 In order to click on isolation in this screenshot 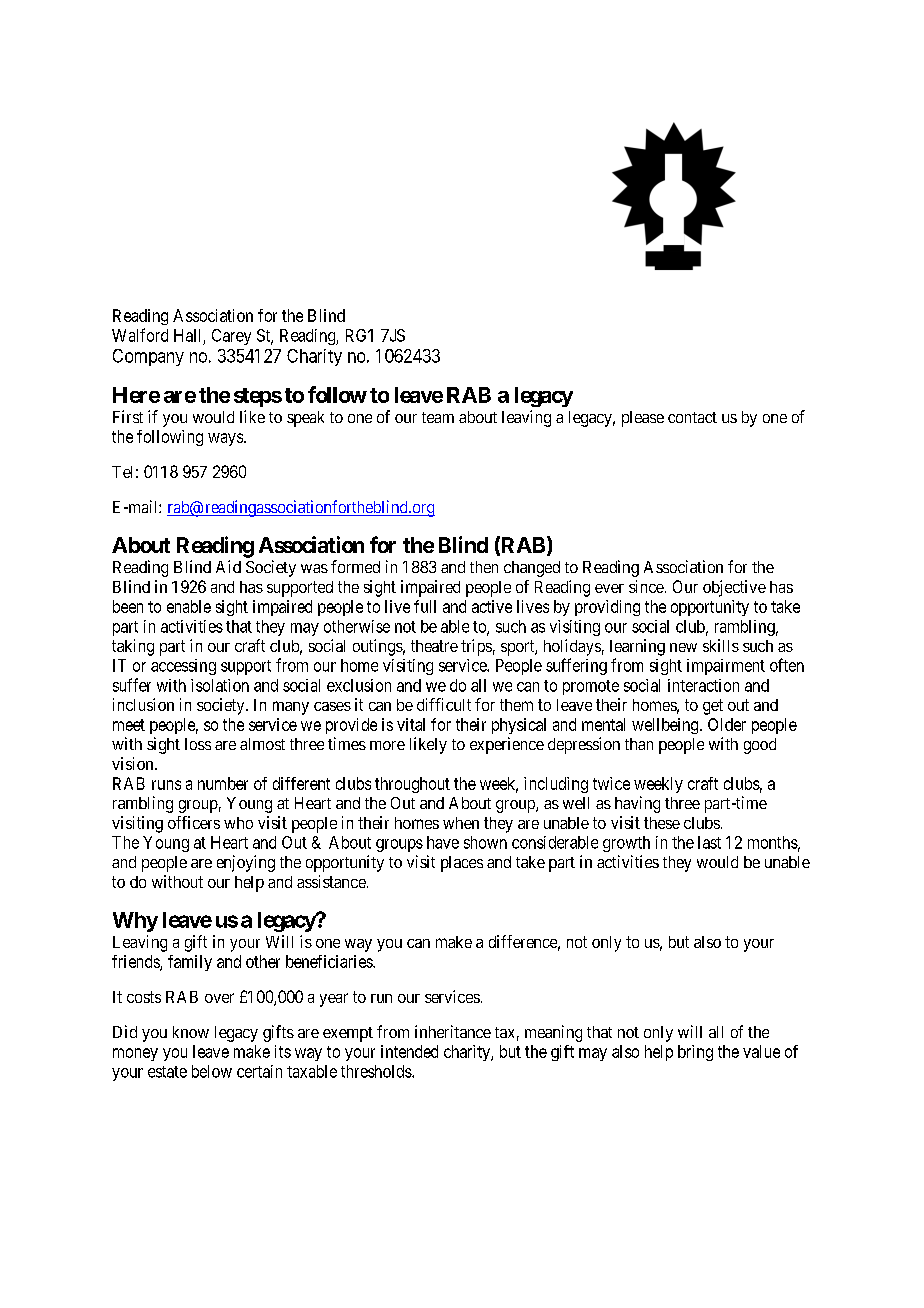, I will do `click(220, 685)`.
